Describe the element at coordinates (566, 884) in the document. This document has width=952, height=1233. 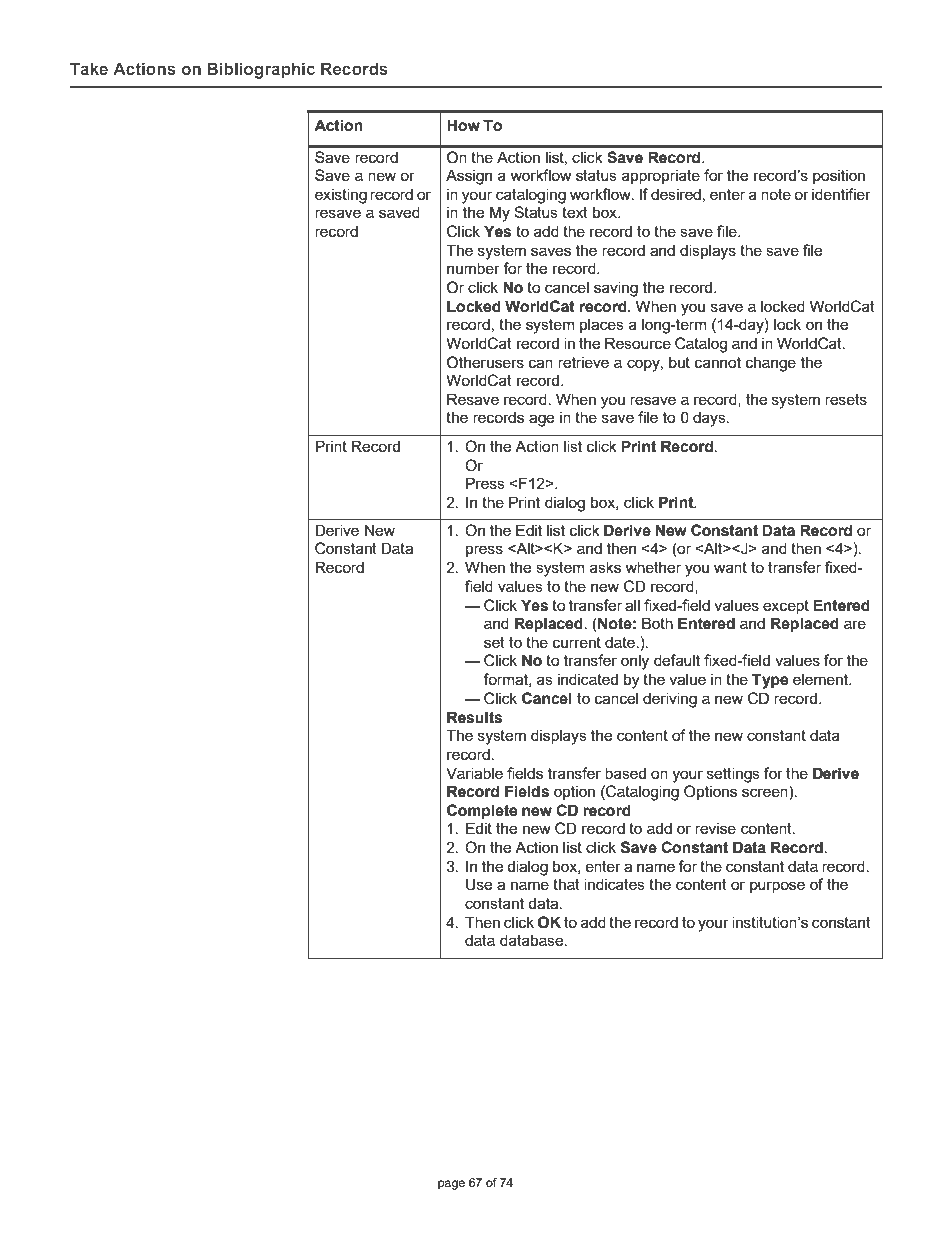
I see `that` at that location.
